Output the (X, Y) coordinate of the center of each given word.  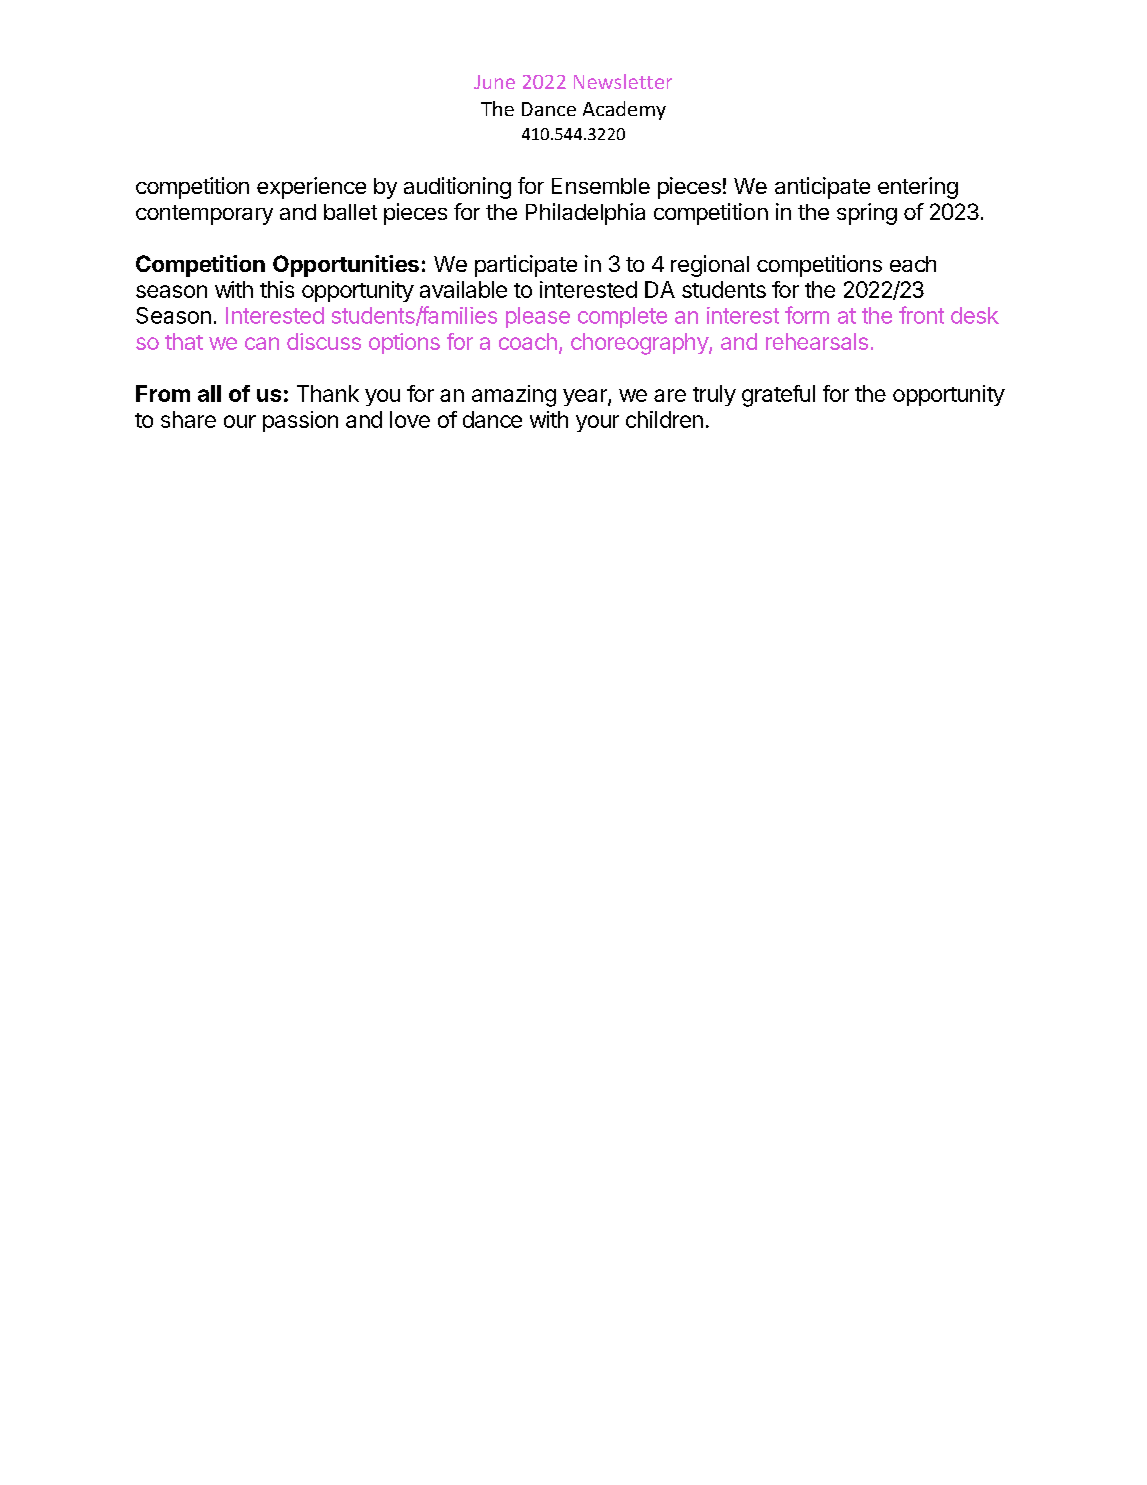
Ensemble (601, 186)
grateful (778, 396)
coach (528, 341)
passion (300, 421)
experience (311, 188)
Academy (624, 110)
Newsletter (623, 81)
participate (526, 266)
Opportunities (346, 266)
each (913, 264)
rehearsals (817, 341)
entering (918, 188)
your (597, 423)
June (494, 82)
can (262, 343)
